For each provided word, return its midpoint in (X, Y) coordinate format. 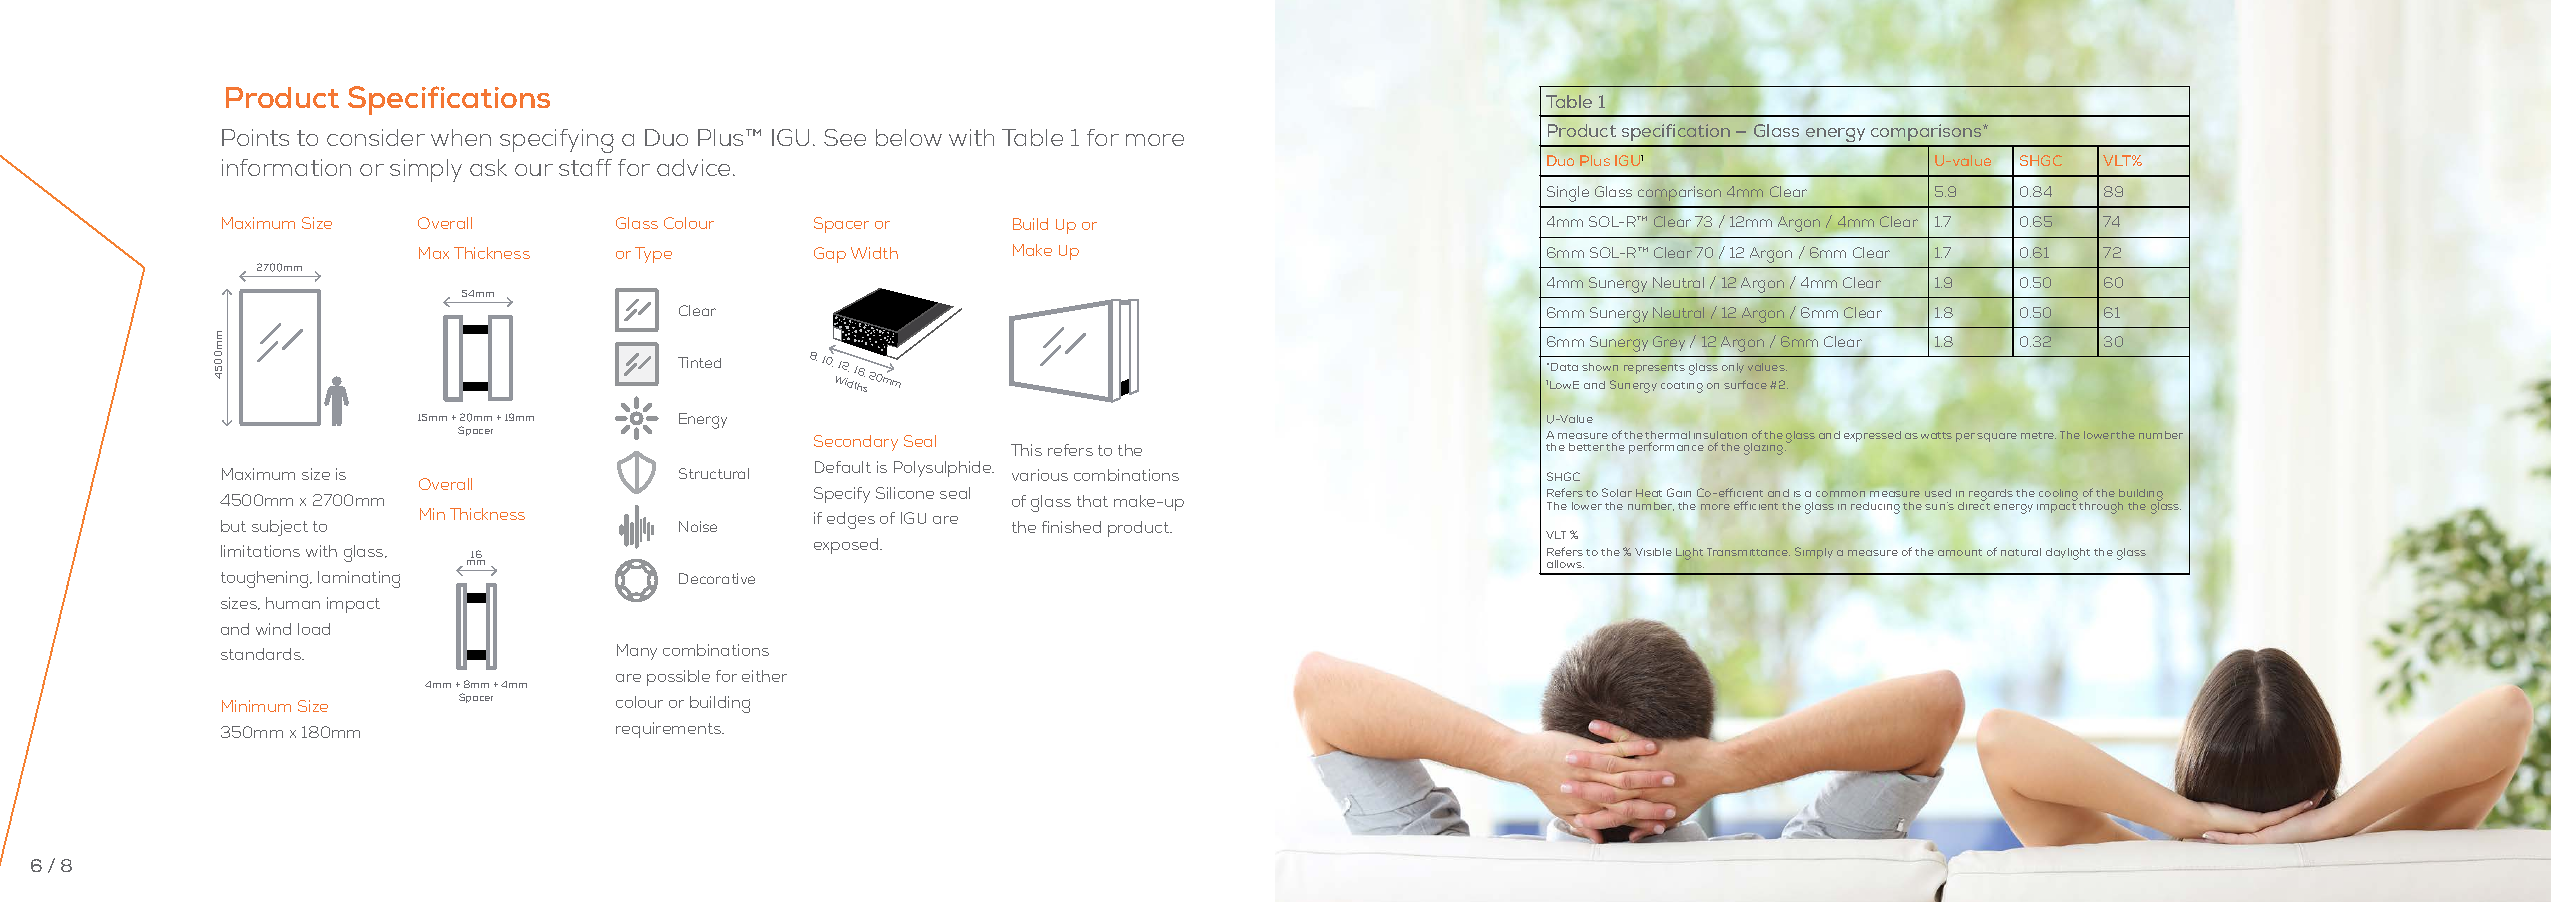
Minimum (256, 706)
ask (488, 167)
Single (1568, 194)
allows (1565, 564)
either (764, 676)
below (909, 137)
